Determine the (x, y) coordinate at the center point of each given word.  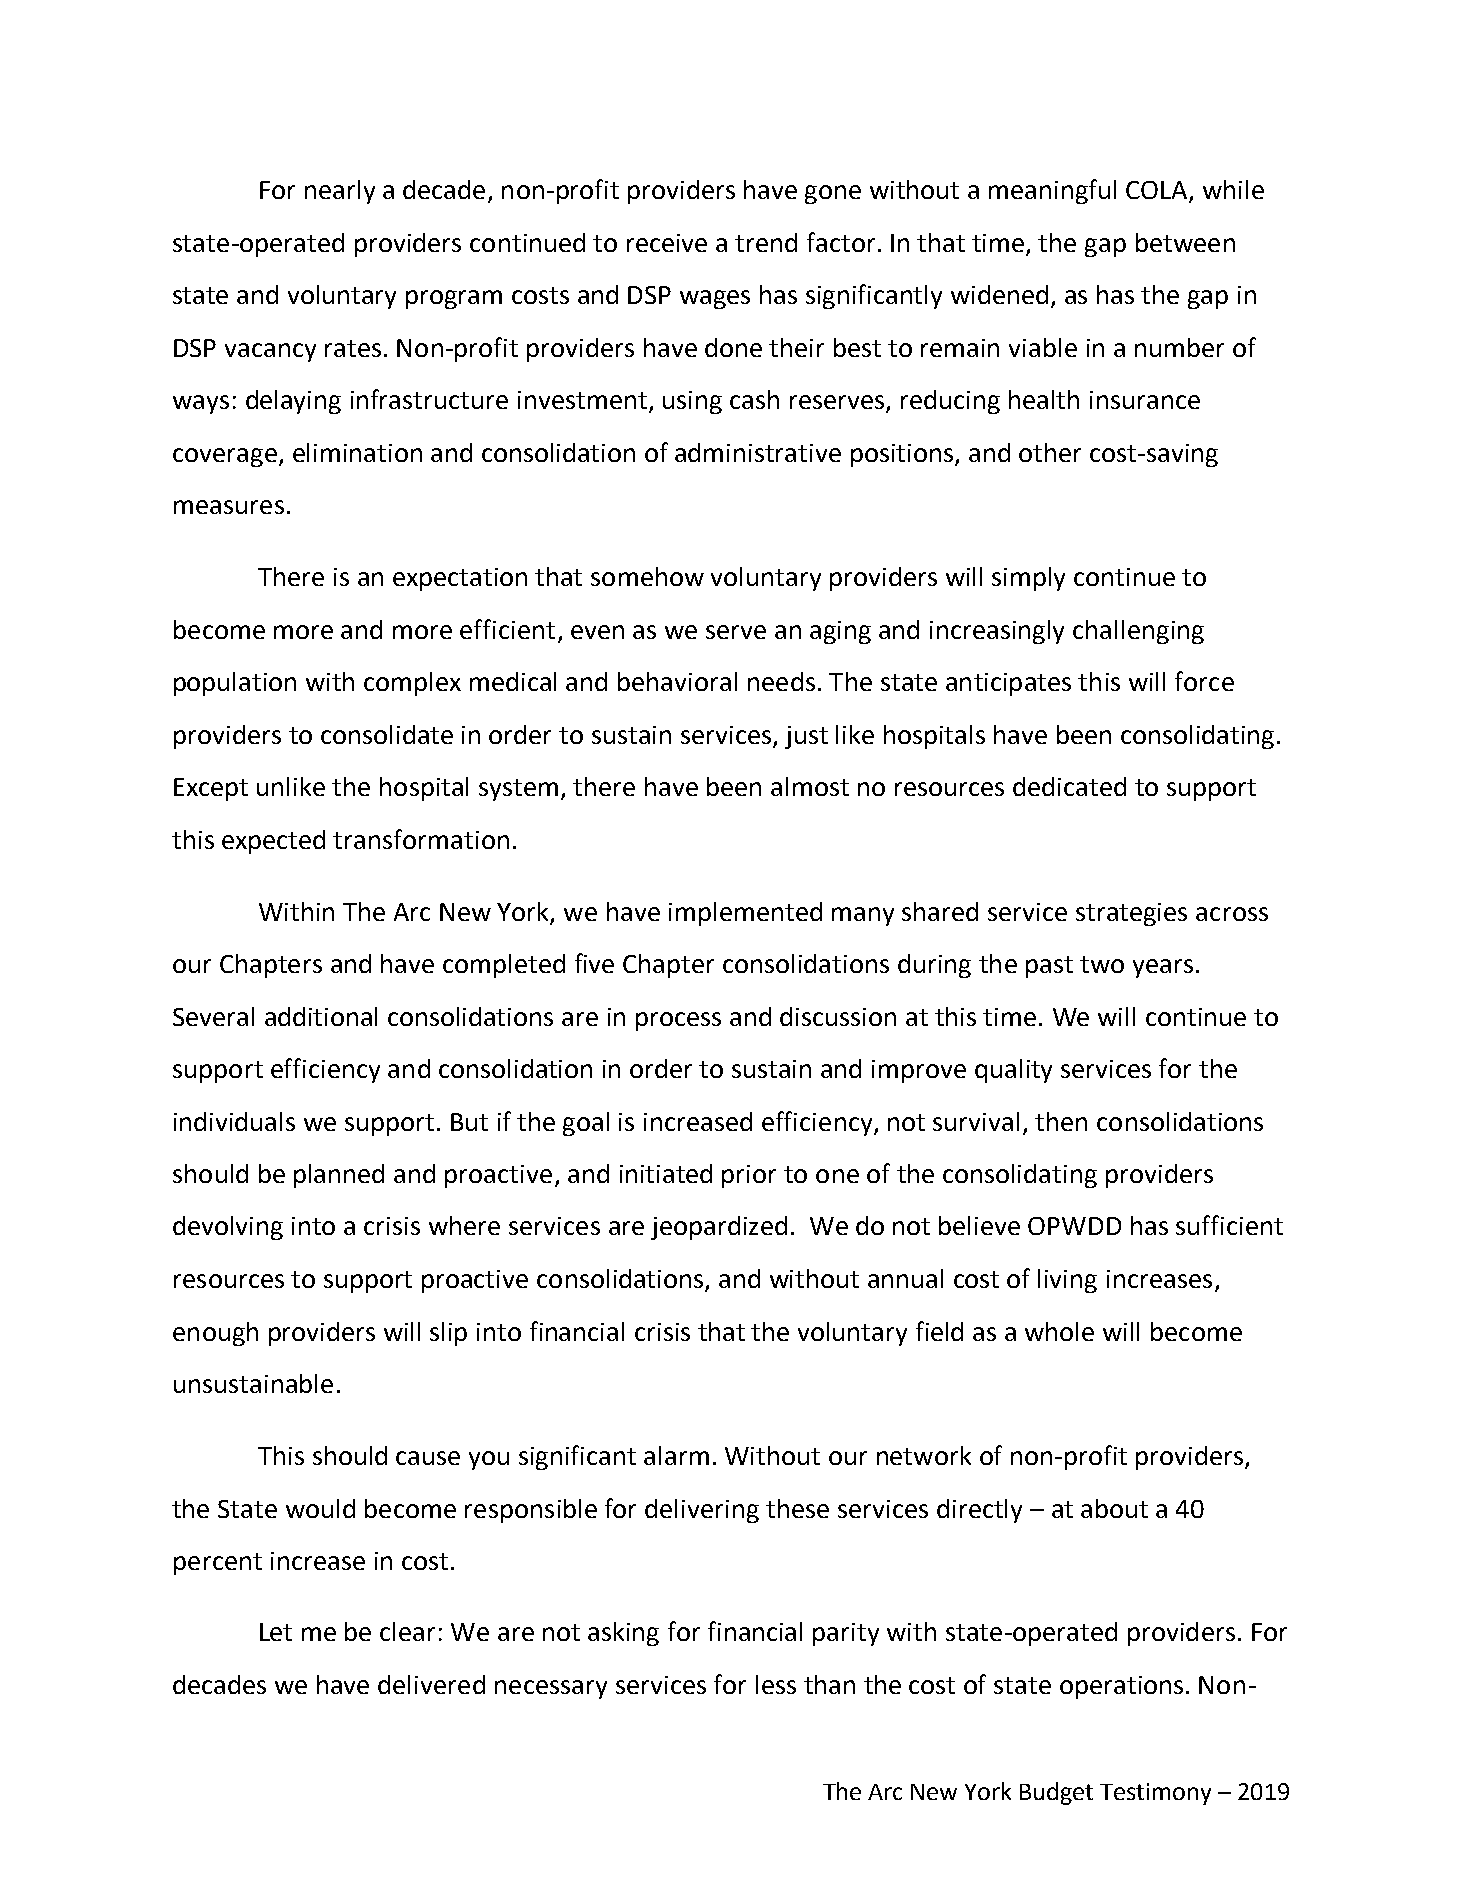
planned (339, 1176)
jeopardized (719, 1228)
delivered (431, 1684)
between (1185, 242)
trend (766, 242)
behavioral (677, 681)
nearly (340, 192)
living (1067, 1281)
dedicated (1069, 786)
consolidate (387, 734)
